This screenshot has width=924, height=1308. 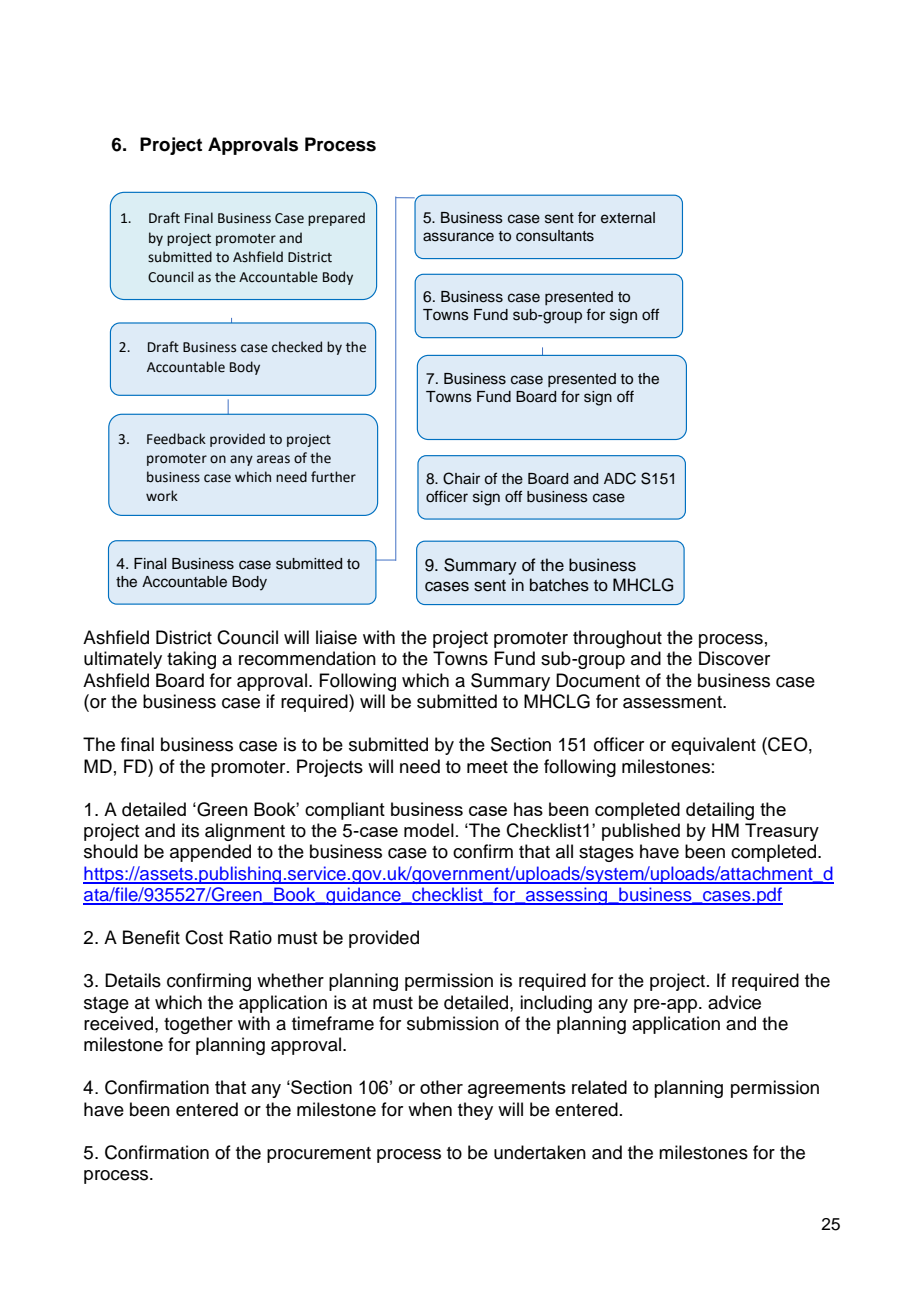 I want to click on when, so click(x=430, y=1109).
